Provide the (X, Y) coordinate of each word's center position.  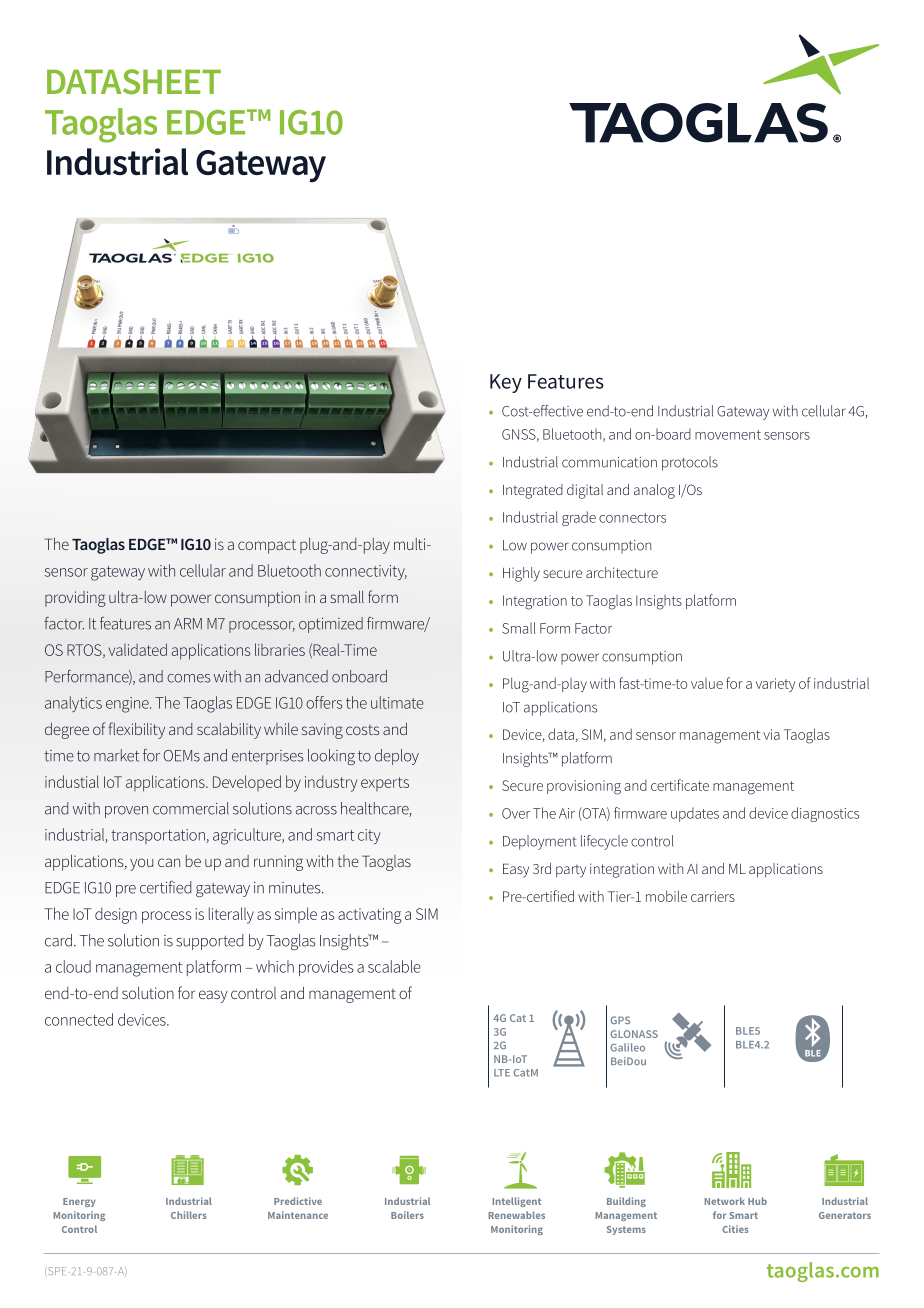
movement (728, 435)
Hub (757, 1201)
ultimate (397, 702)
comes (189, 678)
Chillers (189, 1215)
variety (775, 685)
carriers (713, 896)
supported (210, 942)
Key (506, 383)
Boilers (407, 1215)
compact (267, 546)
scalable (394, 966)
